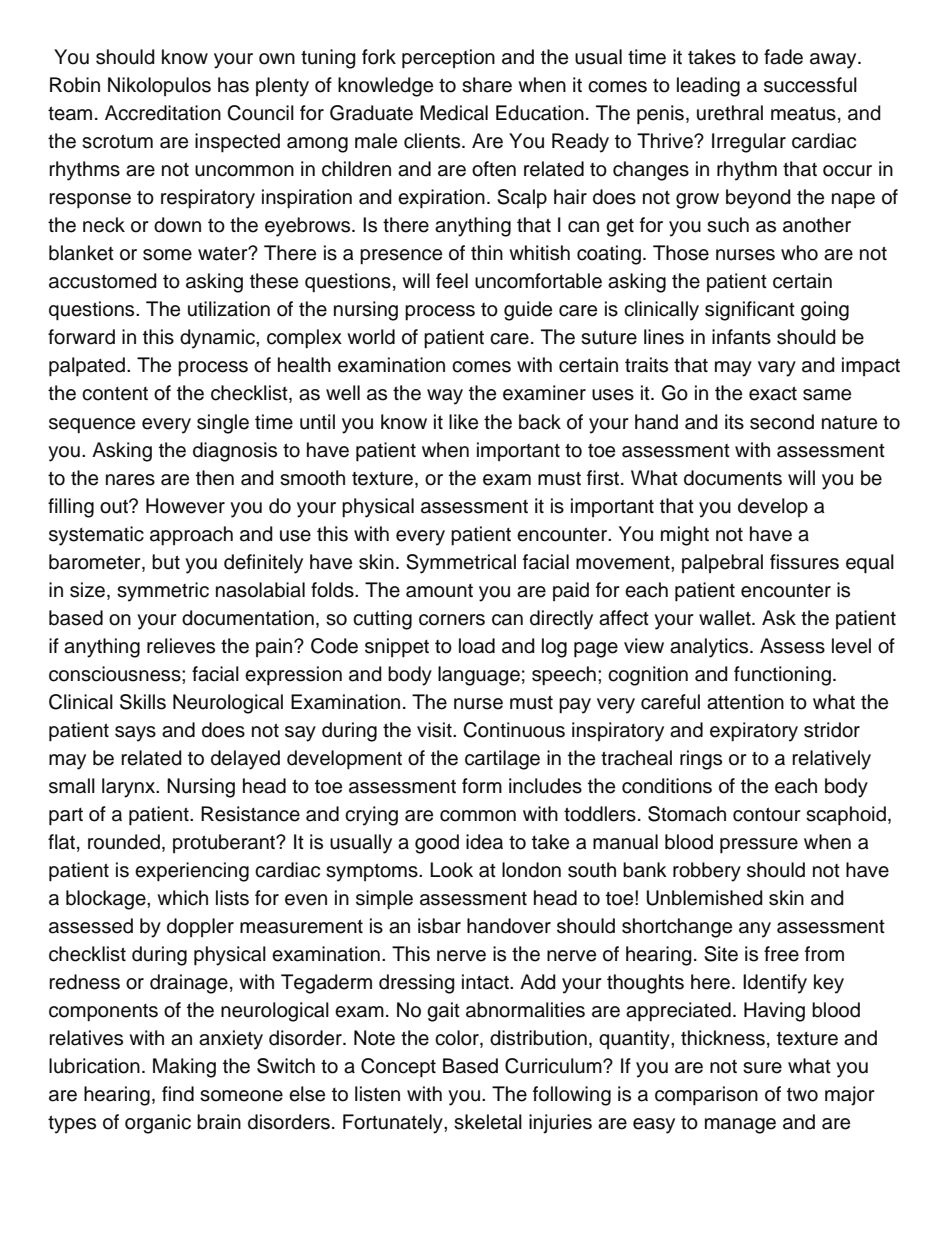  What do you see at coordinates (439, 591) in the image?
I see `amount` at bounding box center [439, 591].
